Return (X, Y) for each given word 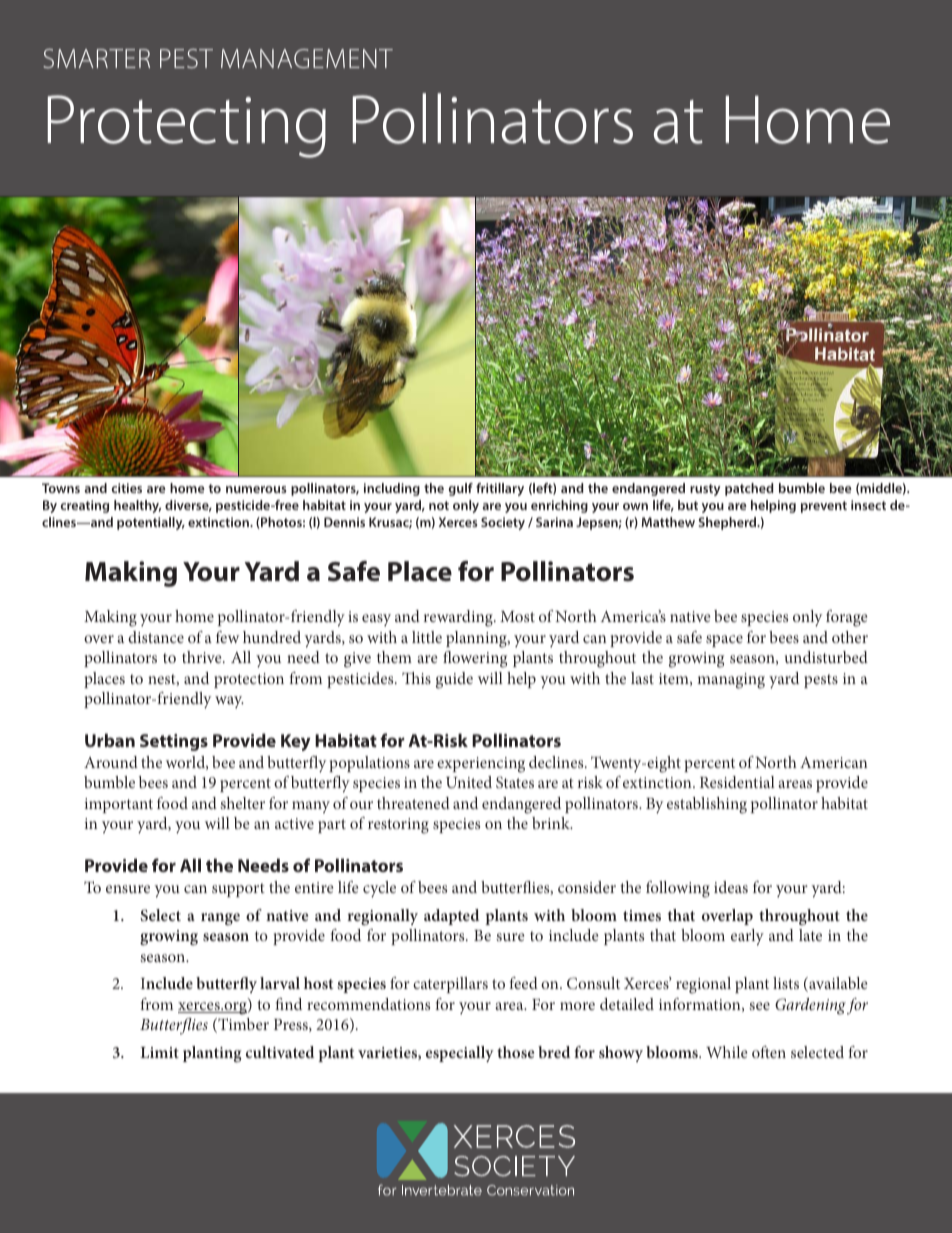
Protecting (187, 126)
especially (460, 1054)
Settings (174, 742)
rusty (705, 490)
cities (127, 488)
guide (454, 680)
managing (731, 681)
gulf (460, 489)
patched (749, 489)
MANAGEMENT (307, 58)
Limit (159, 1052)
